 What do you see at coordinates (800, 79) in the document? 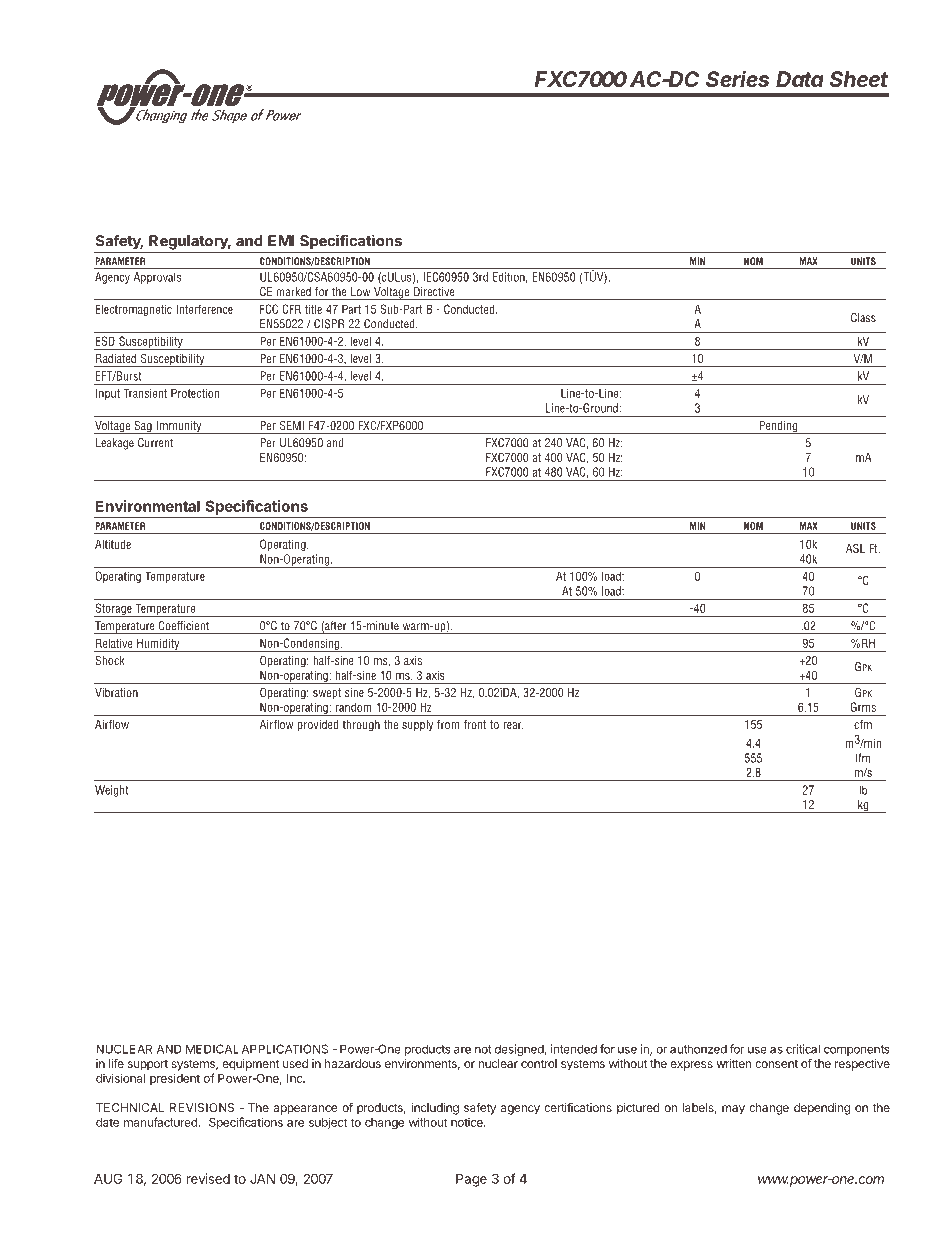
I see `Data` at bounding box center [800, 79].
